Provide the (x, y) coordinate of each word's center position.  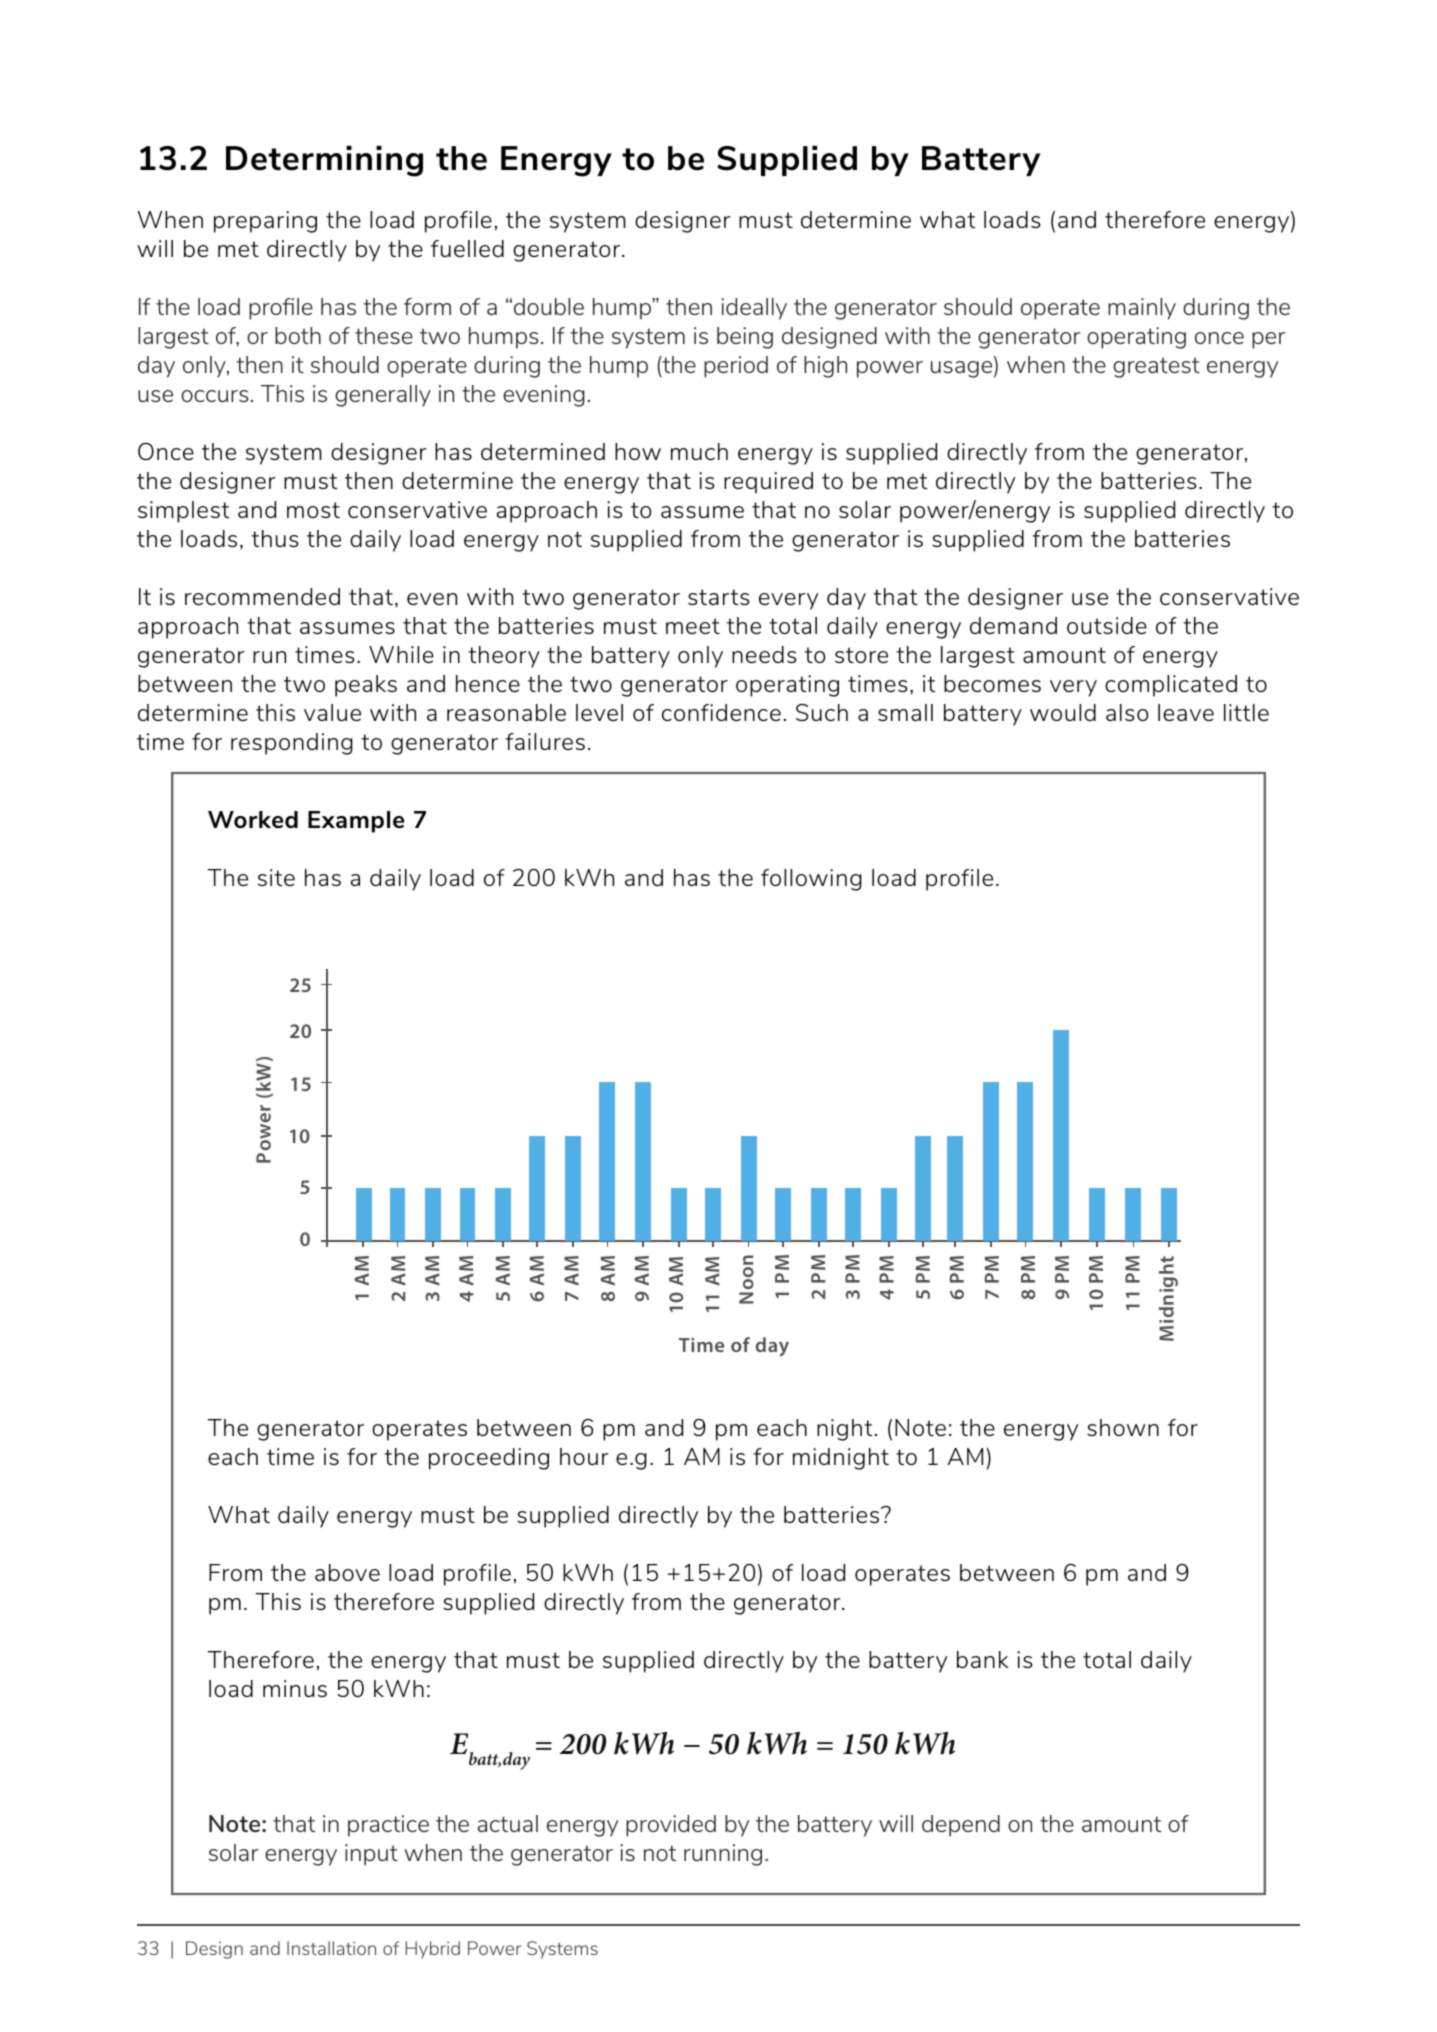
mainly (1142, 309)
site (276, 877)
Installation (331, 1948)
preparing (265, 222)
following (811, 880)
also (1127, 712)
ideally (754, 309)
